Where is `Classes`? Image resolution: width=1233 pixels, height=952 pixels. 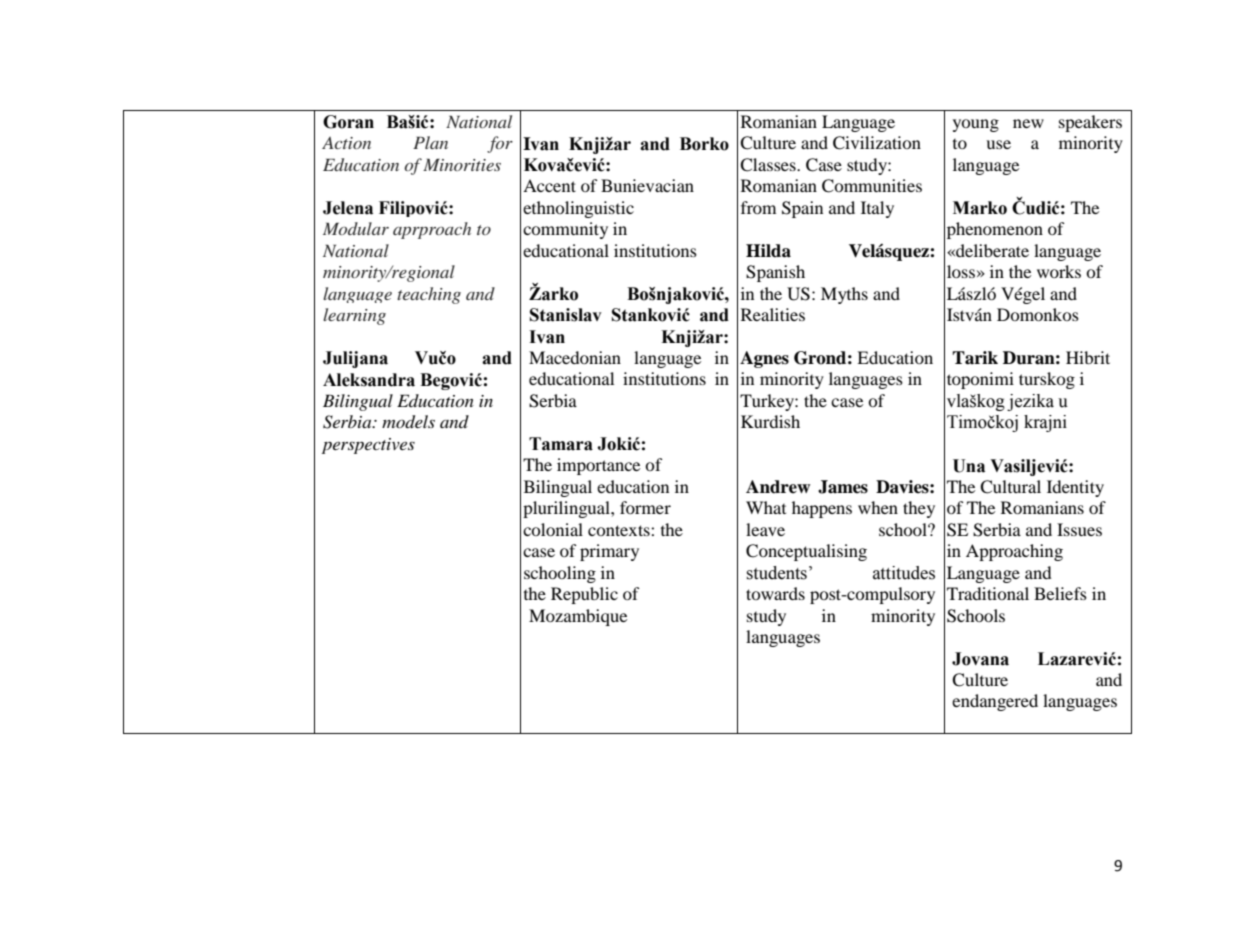
Classes is located at coordinates (769, 165).
